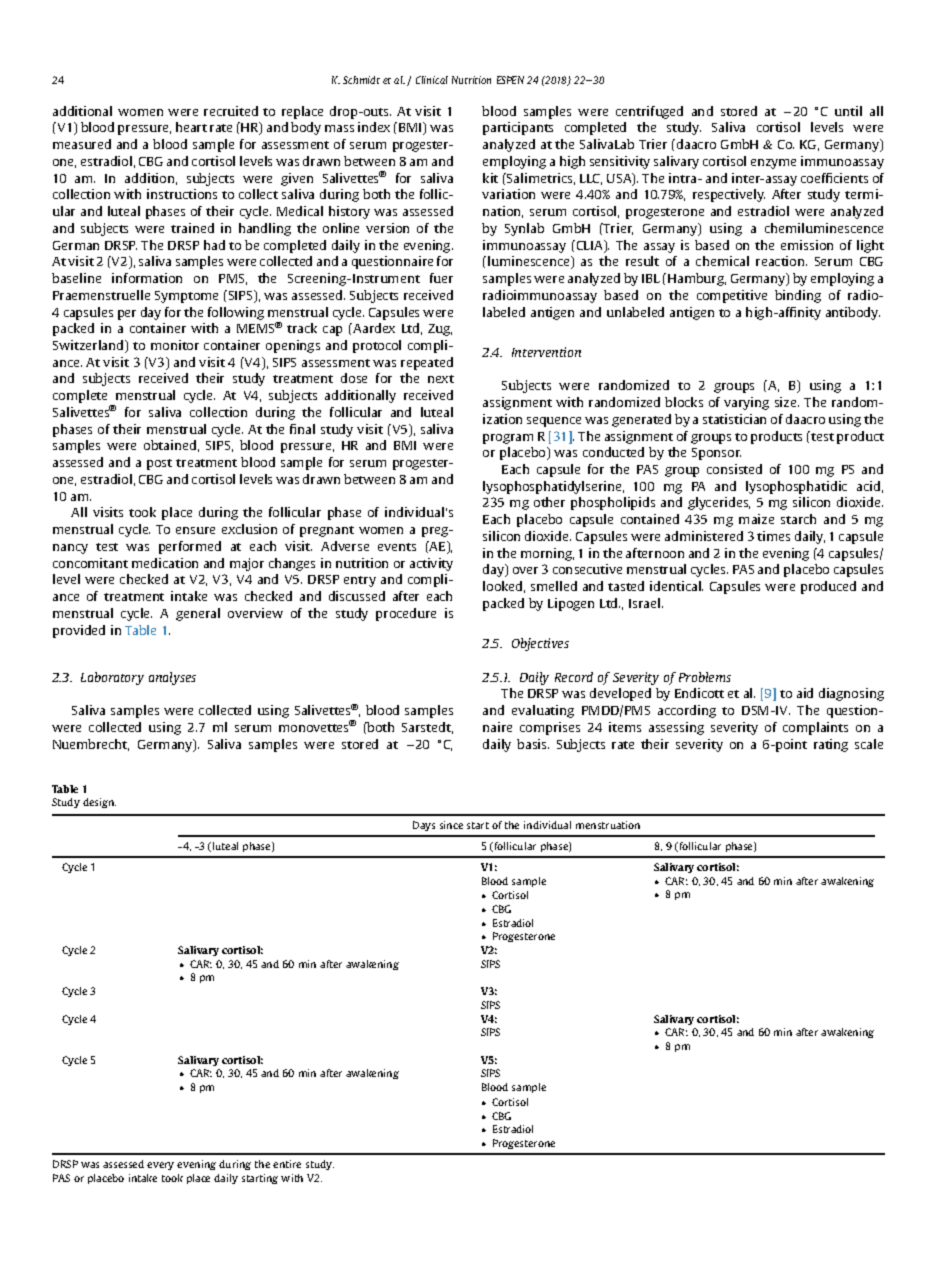 Image resolution: width=952 pixels, height=1270 pixels. I want to click on every, so click(160, 1166).
